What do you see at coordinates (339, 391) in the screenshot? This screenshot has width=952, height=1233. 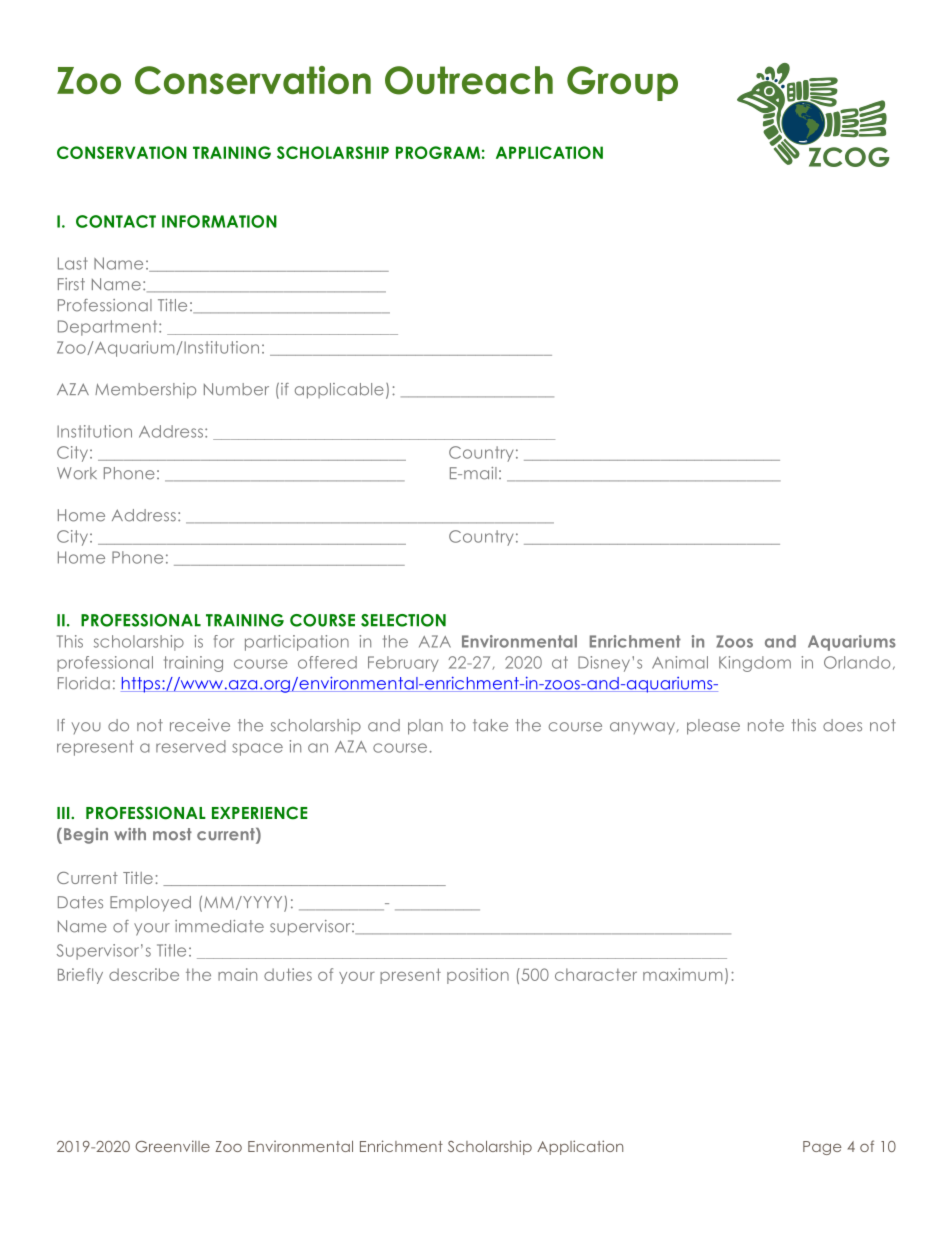 I see `applicable` at bounding box center [339, 391].
